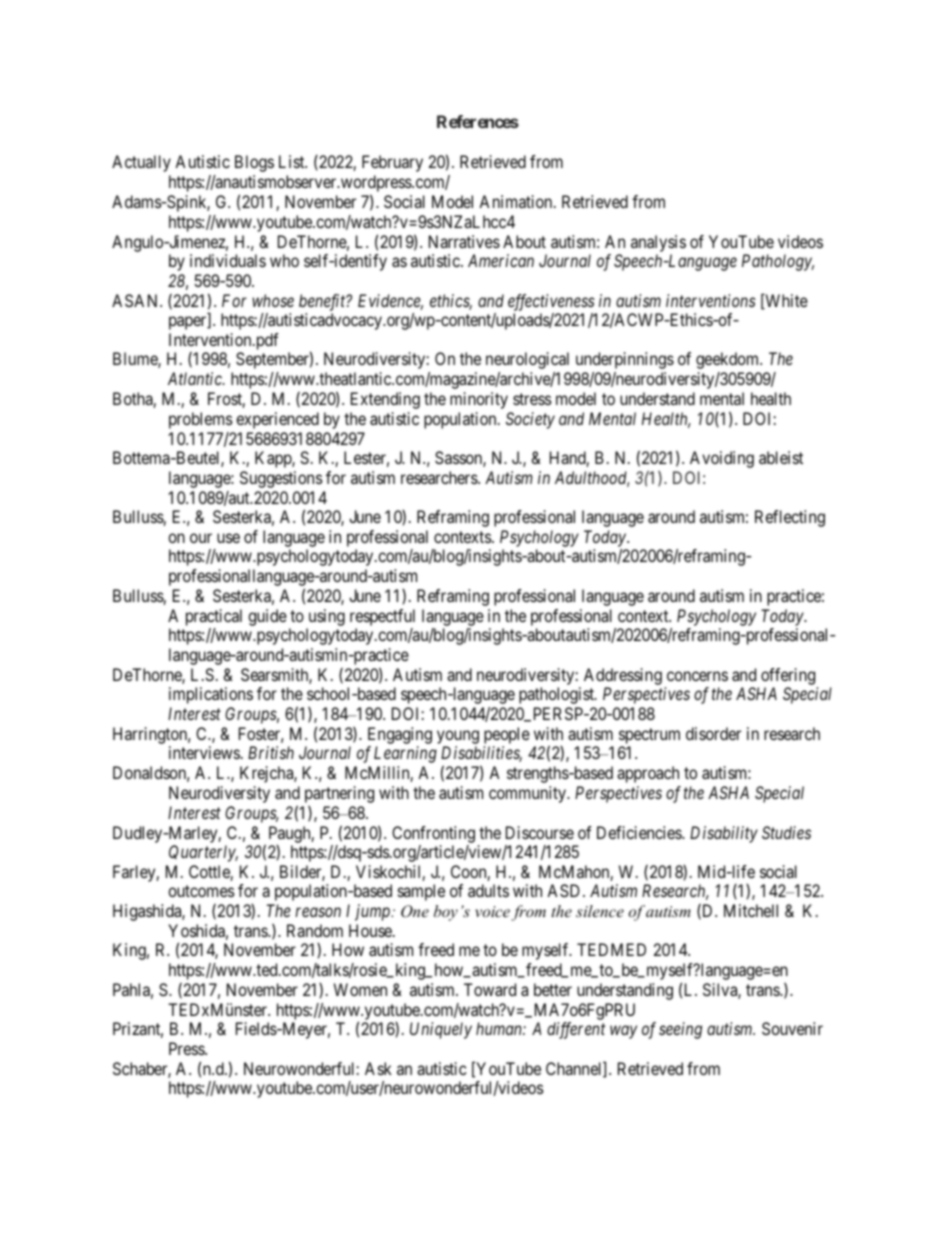 This screenshot has width=952, height=1233. Describe the element at coordinates (281, 479) in the screenshot. I see `Suggestions` at that location.
